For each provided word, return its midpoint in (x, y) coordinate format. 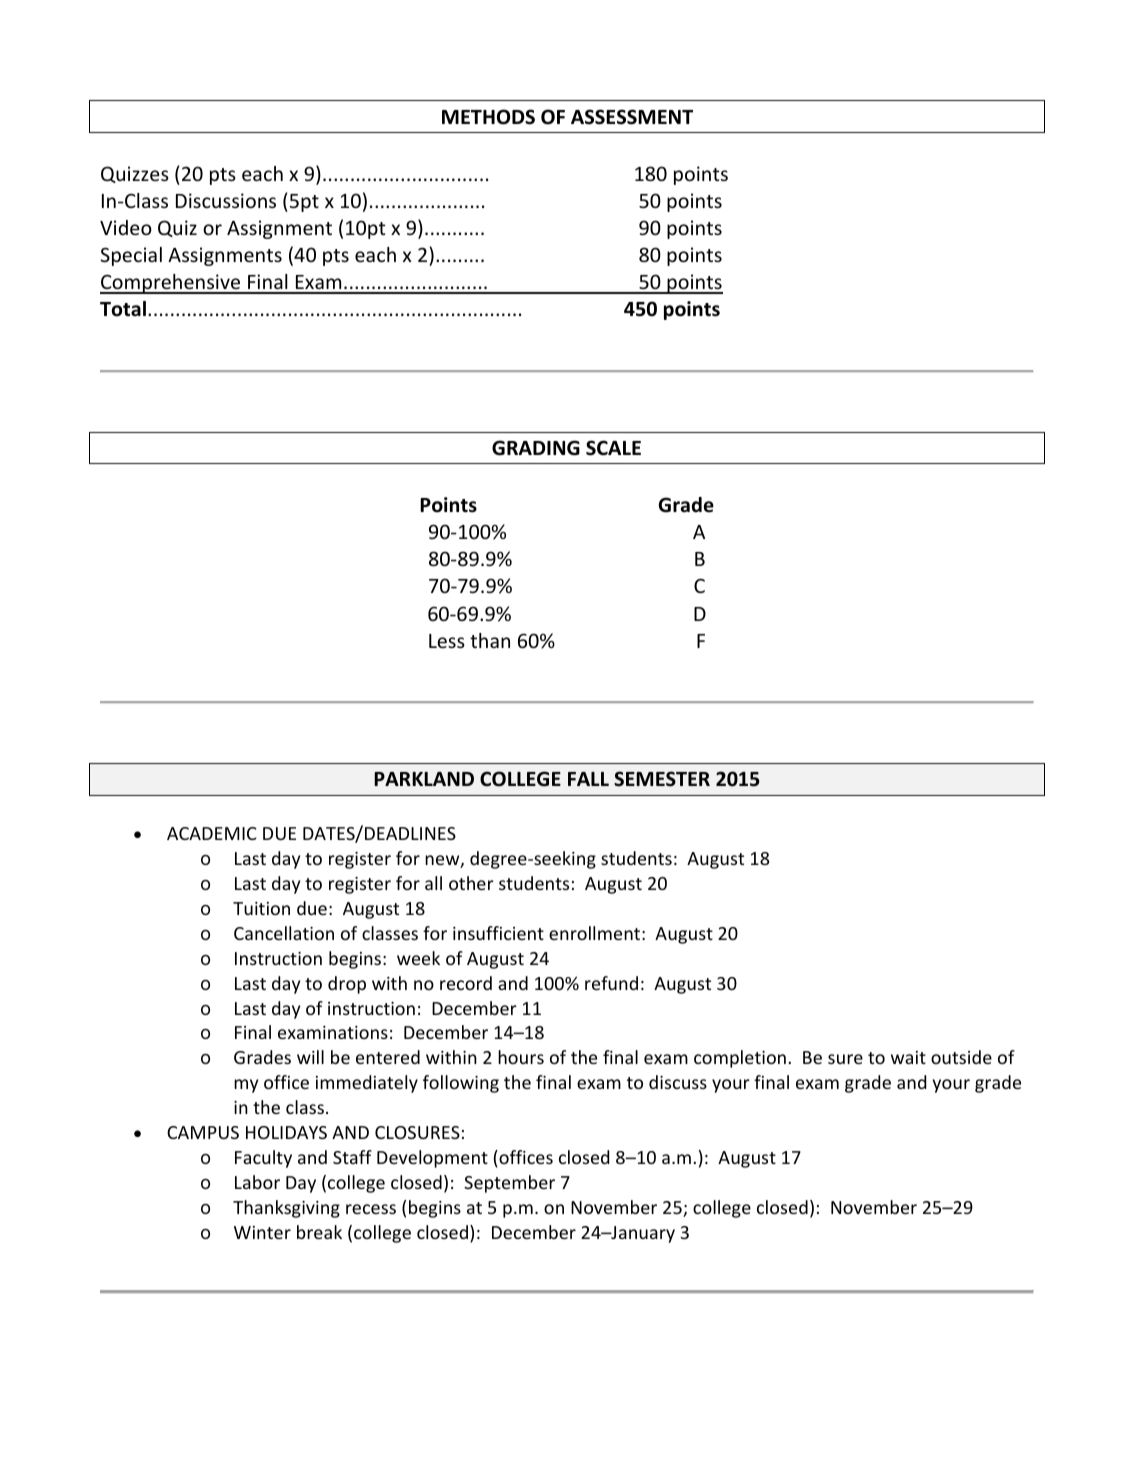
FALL (588, 779)
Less (447, 641)
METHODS (488, 117)
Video (126, 227)
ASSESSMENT (632, 117)
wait (908, 1057)
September (509, 1184)
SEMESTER (662, 779)
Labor (257, 1182)
